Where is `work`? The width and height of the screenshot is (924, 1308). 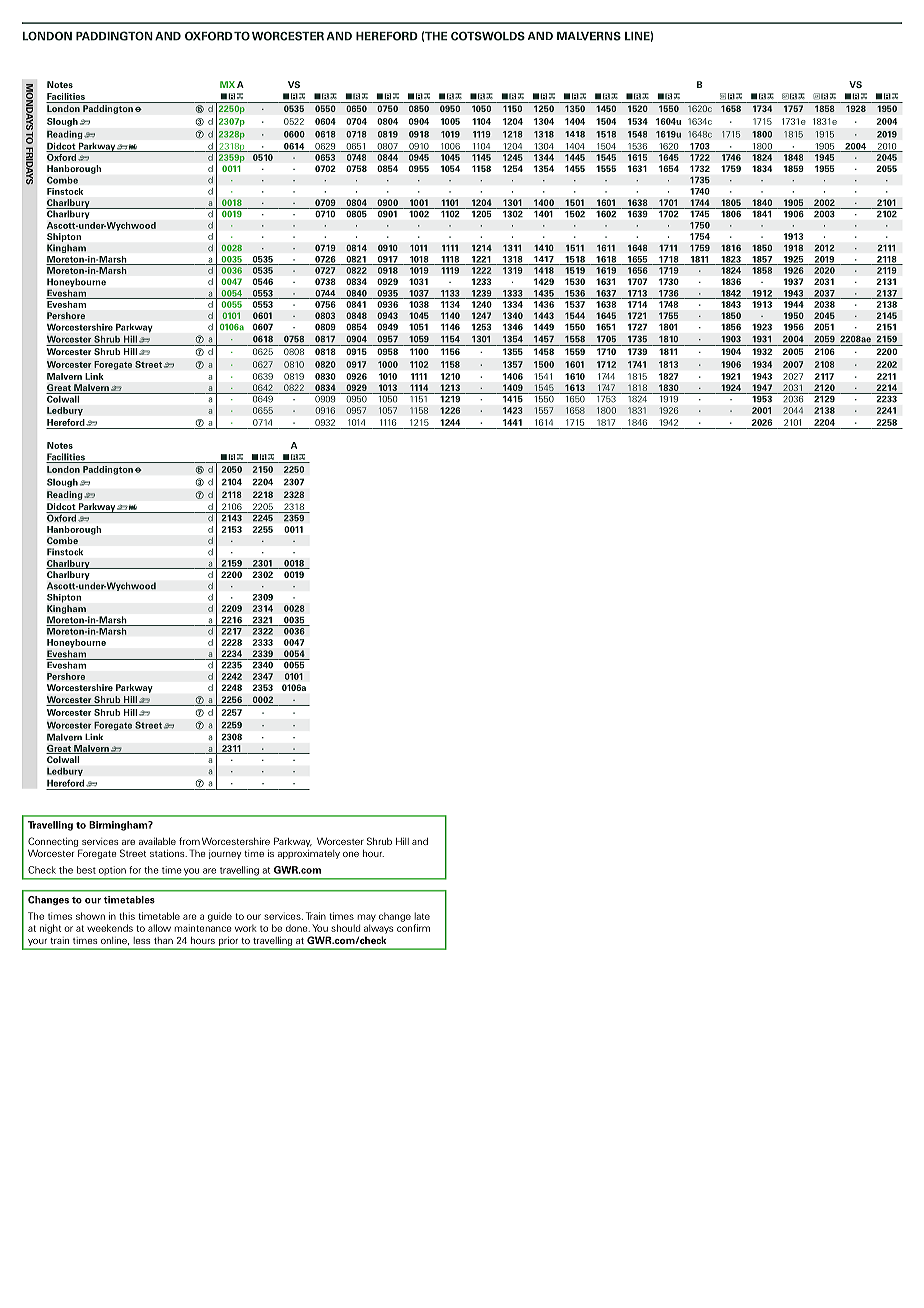 work is located at coordinates (246, 928).
